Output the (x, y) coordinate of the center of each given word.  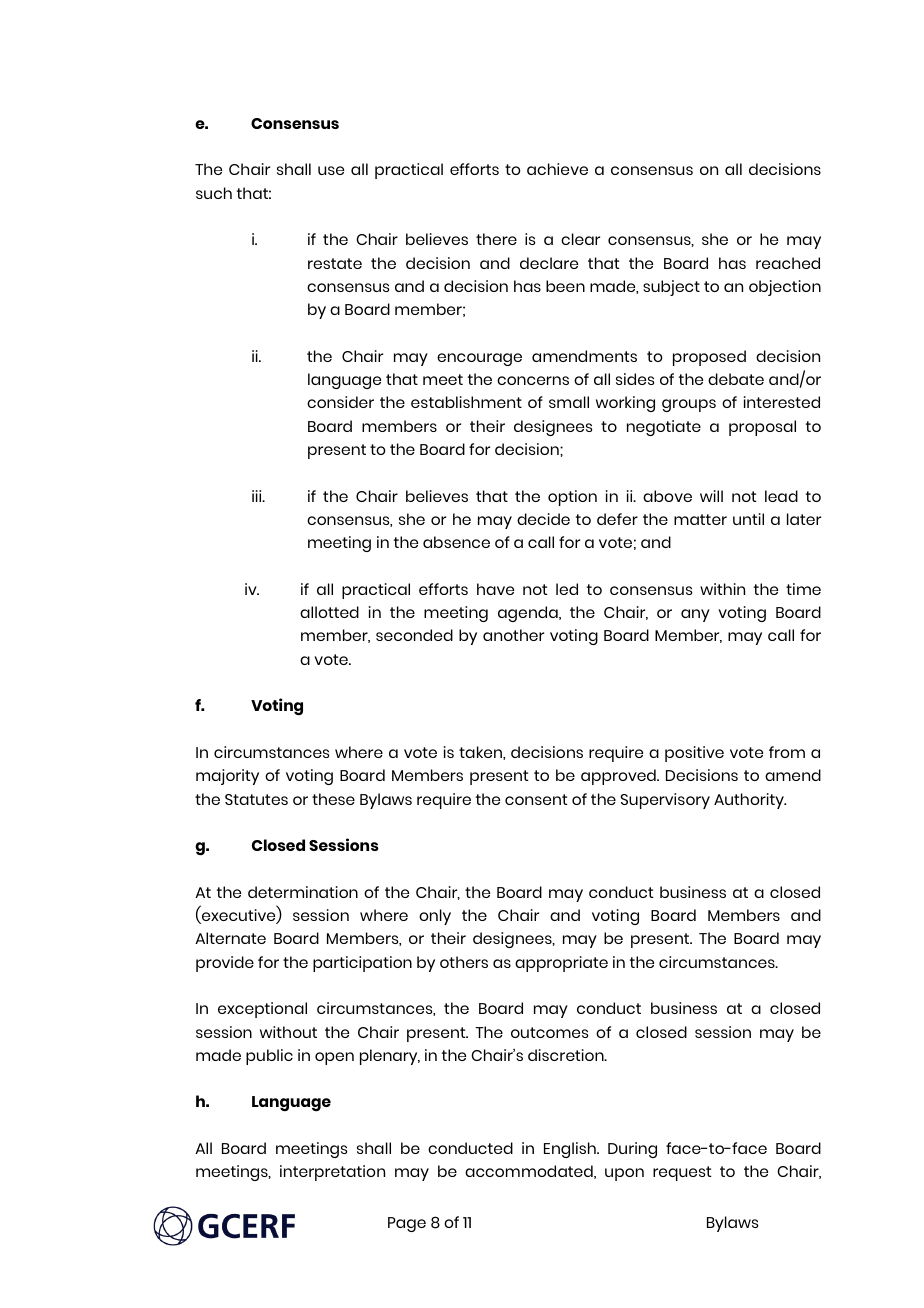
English (571, 1150)
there (496, 239)
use (331, 170)
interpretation (332, 1173)
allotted (329, 612)
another (513, 635)
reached (788, 263)
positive (694, 754)
